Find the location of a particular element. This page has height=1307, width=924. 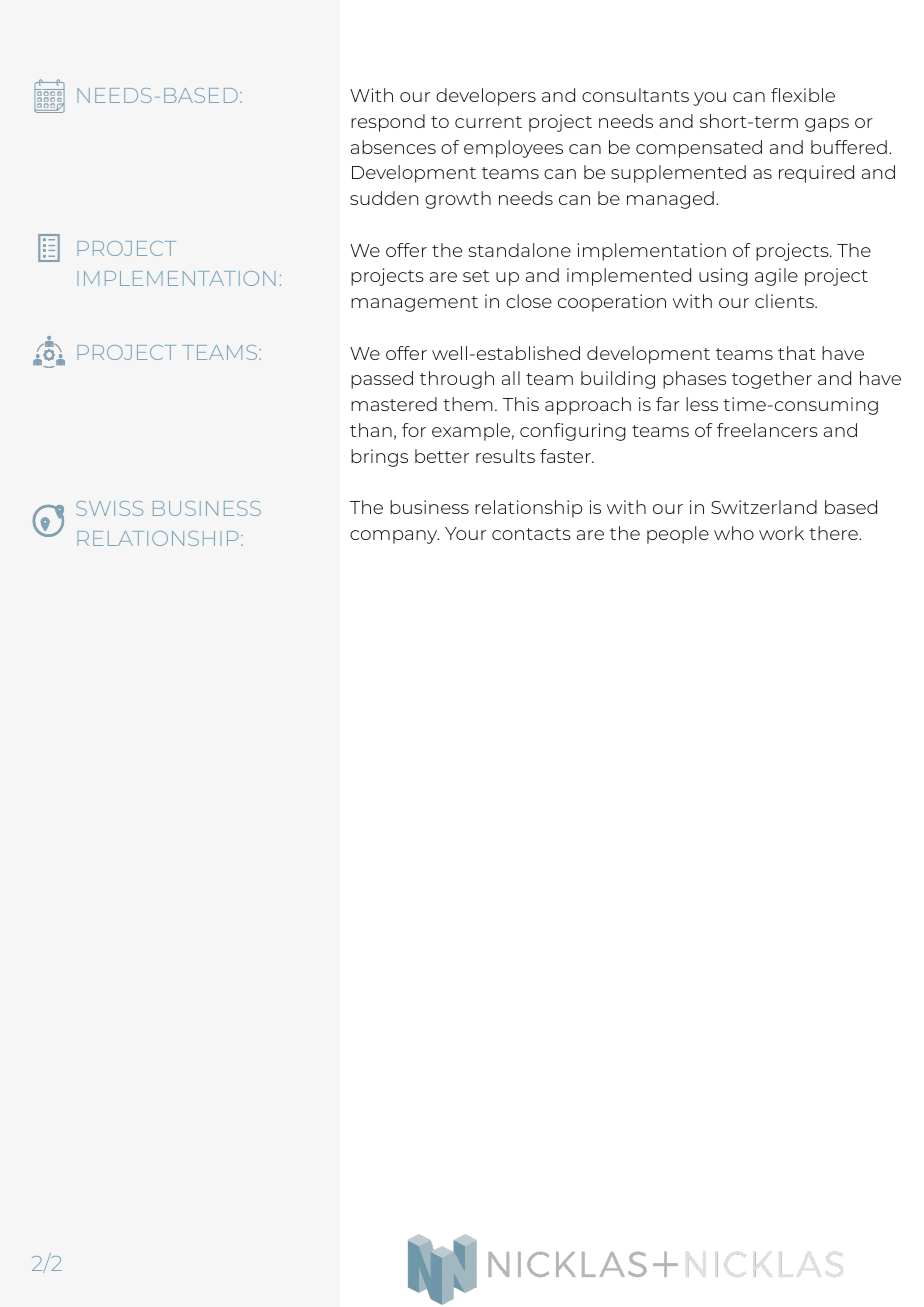

work is located at coordinates (781, 533).
